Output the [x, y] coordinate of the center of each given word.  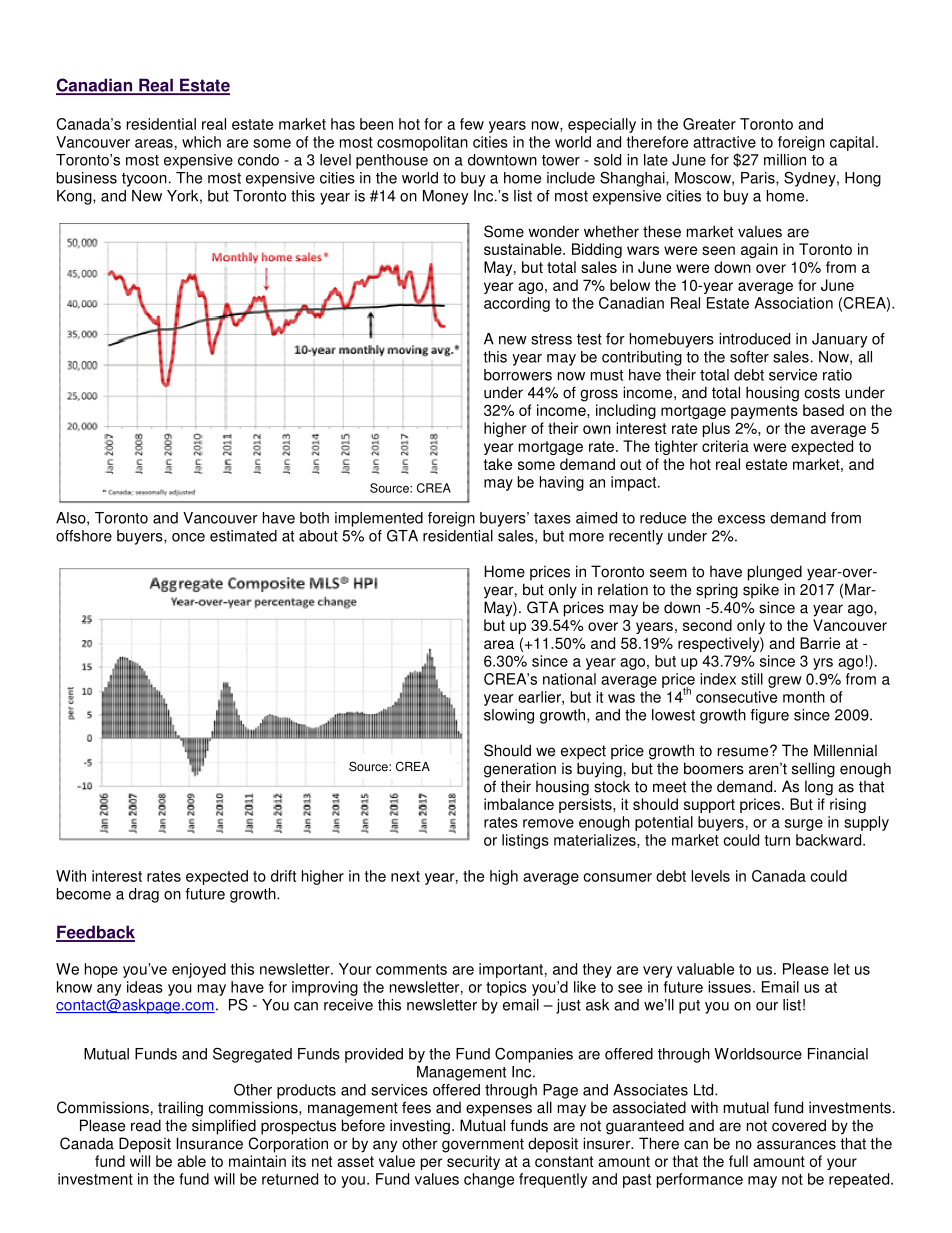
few [472, 124]
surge [804, 825]
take [497, 464]
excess [741, 519]
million [785, 160]
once [188, 537]
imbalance [519, 804]
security [473, 1162]
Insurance [209, 1143]
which [201, 142]
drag [144, 895]
